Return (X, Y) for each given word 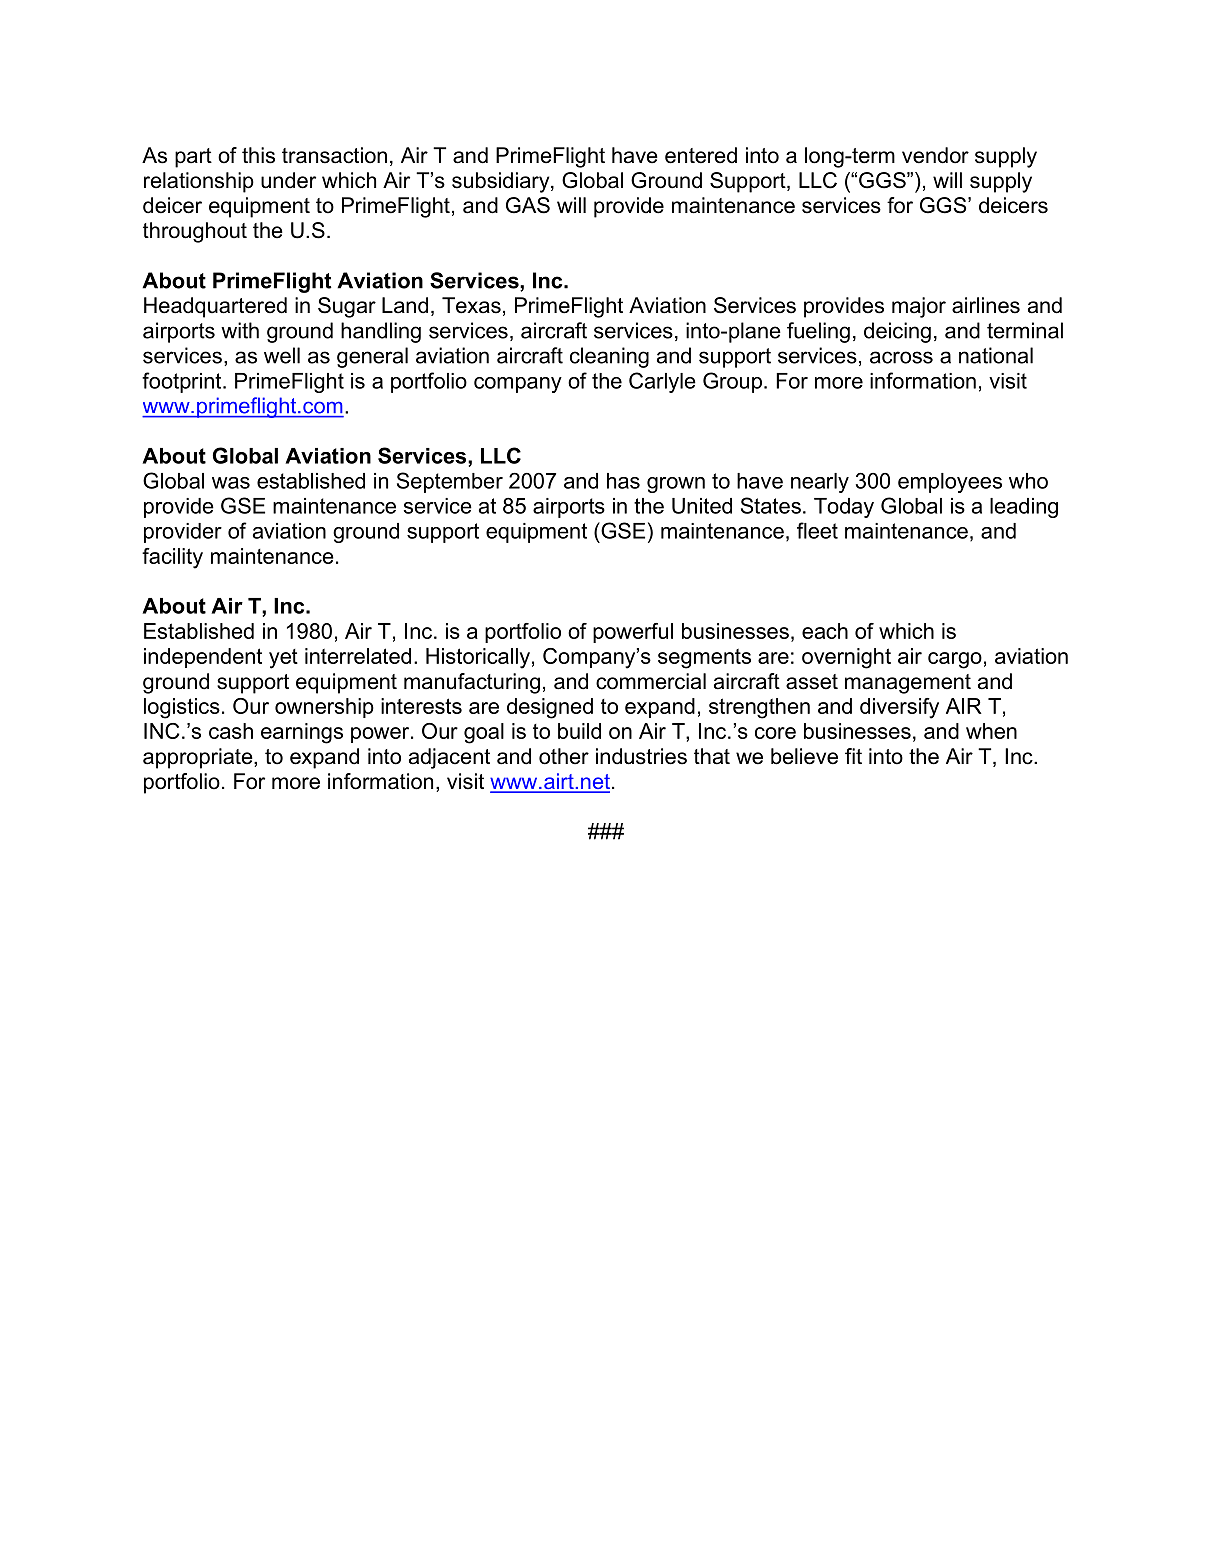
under (288, 180)
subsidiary (502, 182)
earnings (302, 733)
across (901, 357)
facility (172, 558)
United (702, 506)
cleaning (609, 357)
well (282, 355)
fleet (817, 530)
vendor (935, 155)
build (579, 731)
